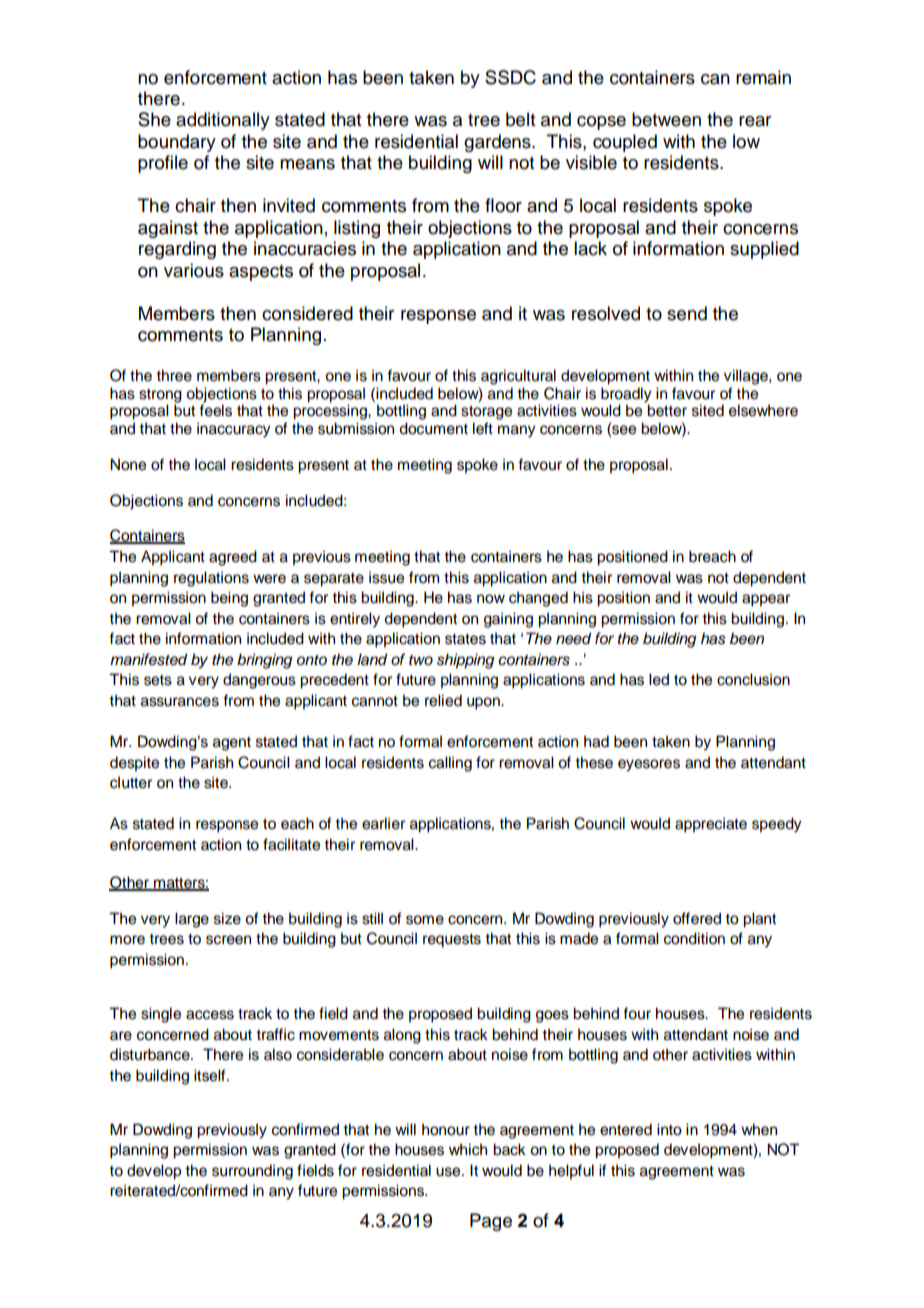  Describe the element at coordinates (148, 659) in the screenshot. I see `manifested` at that location.
